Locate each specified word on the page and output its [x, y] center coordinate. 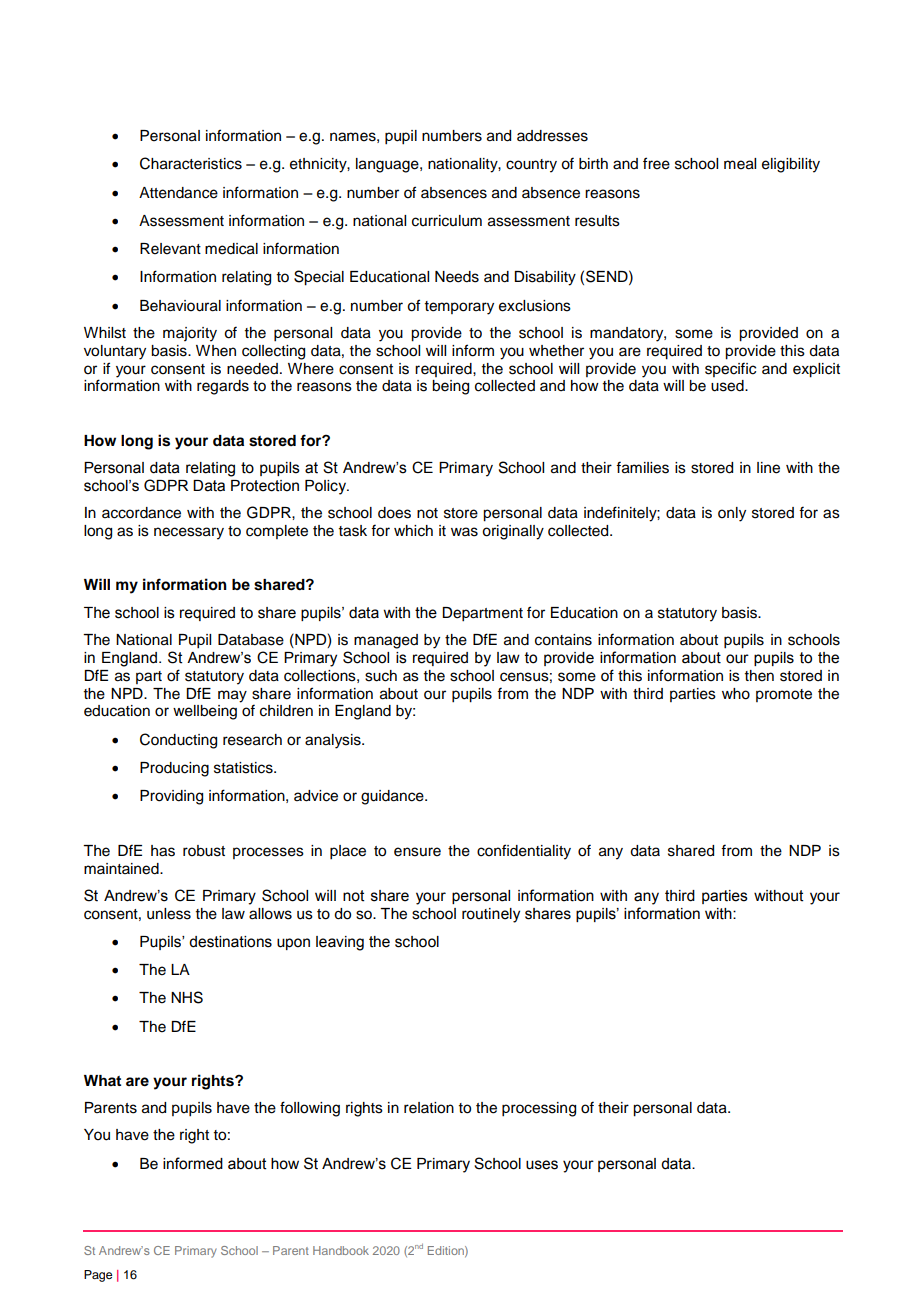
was [464, 532]
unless [169, 914]
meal [740, 164]
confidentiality [524, 852]
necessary [189, 533]
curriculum [447, 221]
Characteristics [191, 163]
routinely [491, 915]
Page [98, 1276]
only [732, 514]
